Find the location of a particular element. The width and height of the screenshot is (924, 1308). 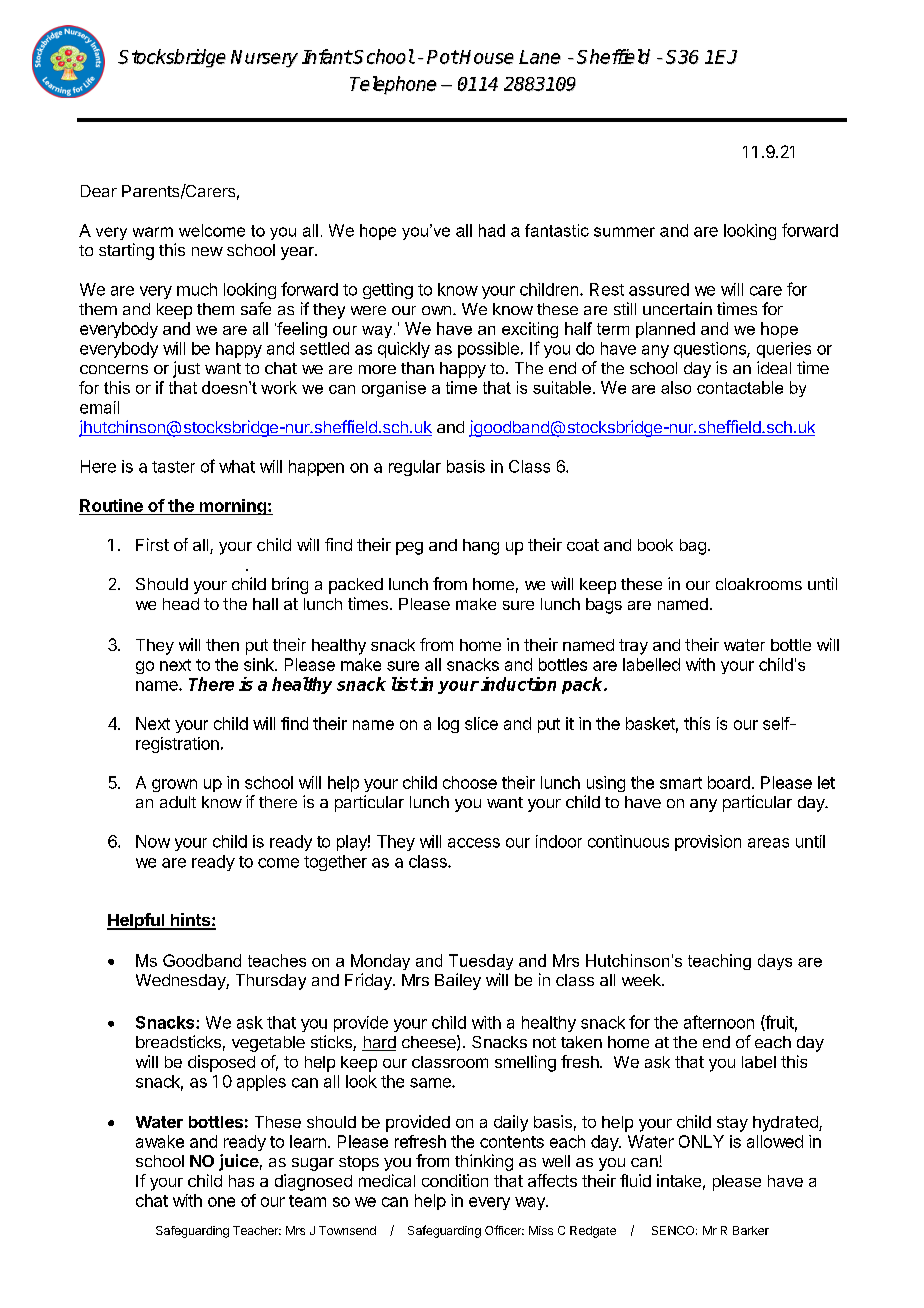

Tuesday is located at coordinates (481, 962).
